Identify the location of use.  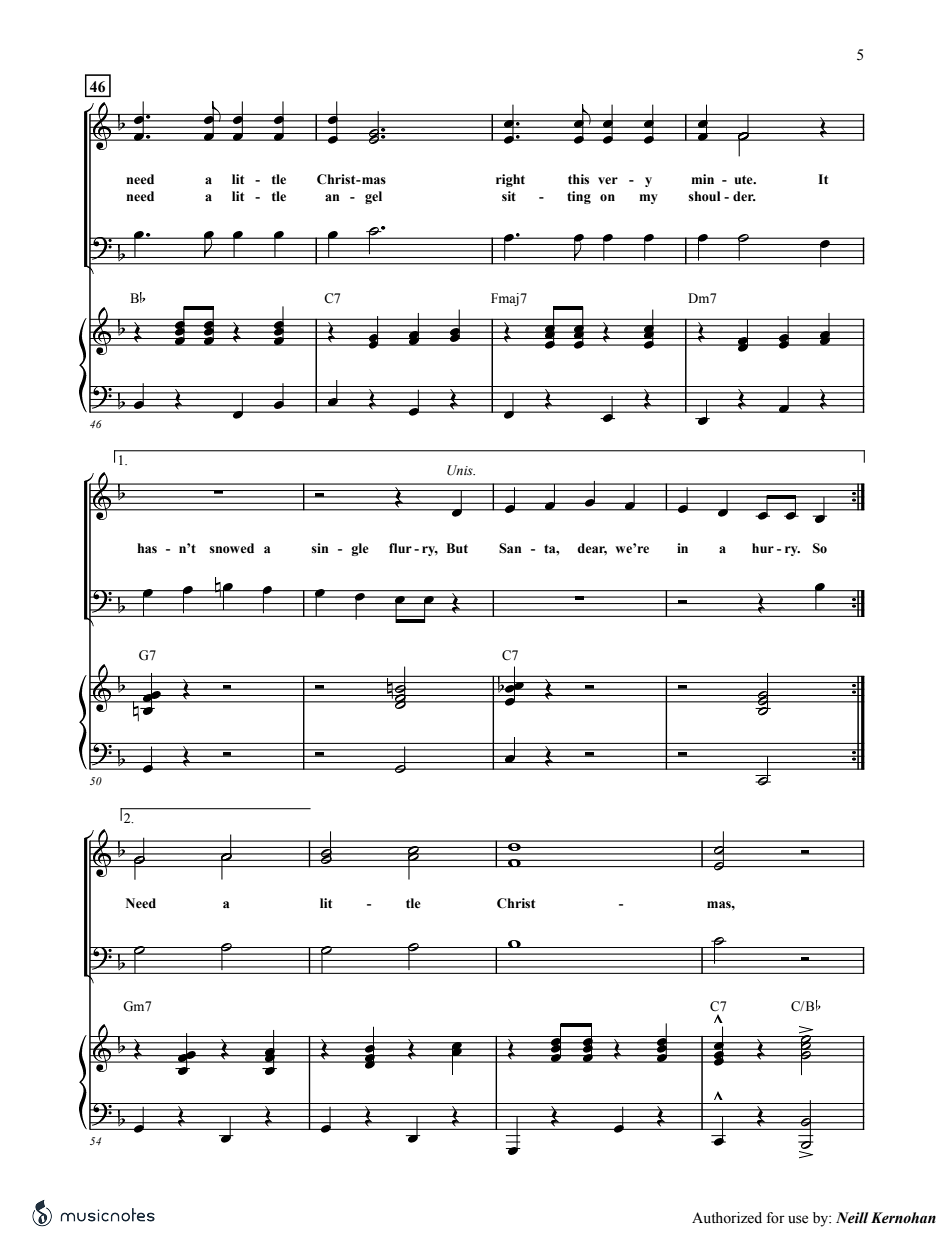
(798, 1219).
